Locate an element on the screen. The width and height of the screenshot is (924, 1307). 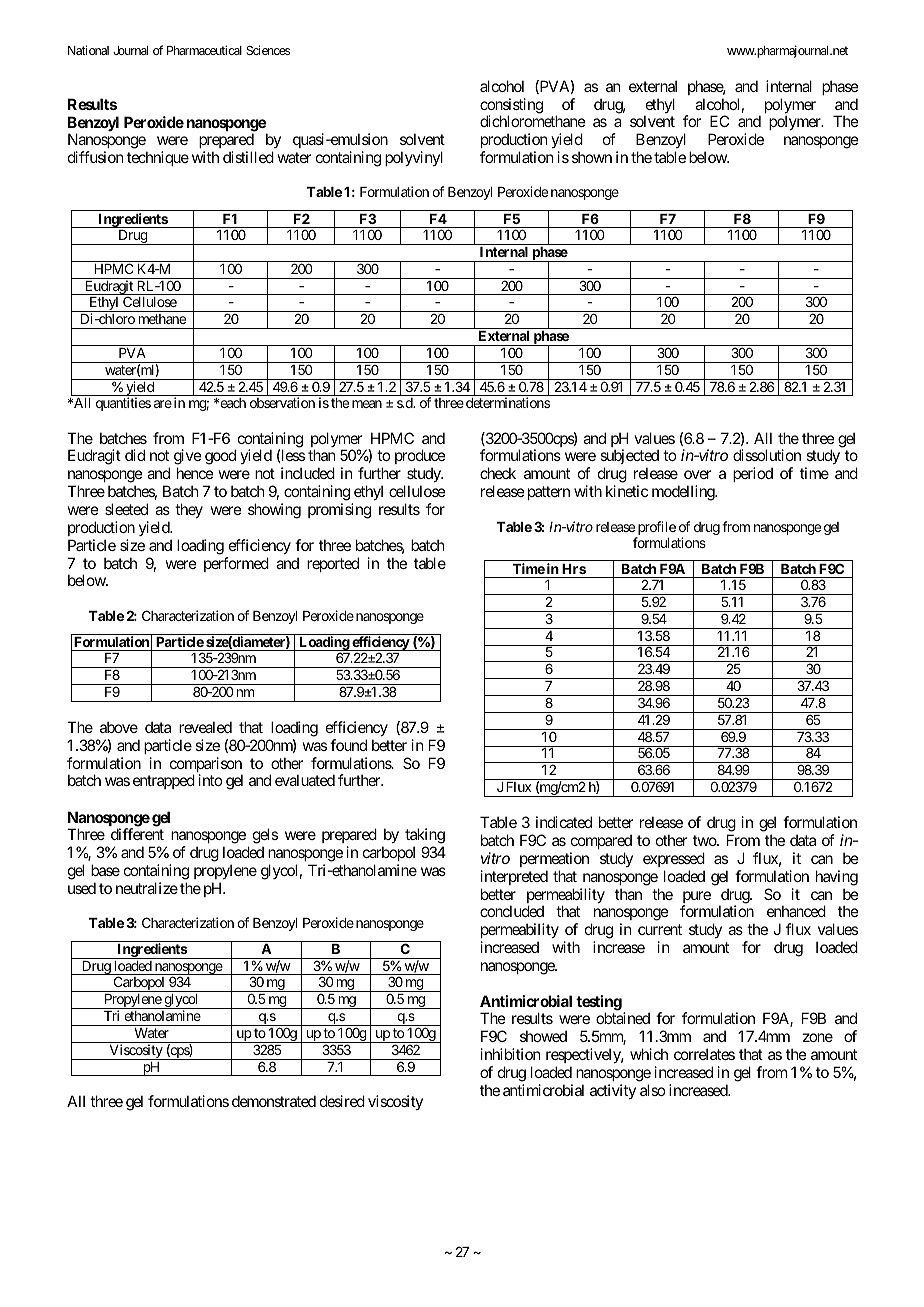
polyvinyl is located at coordinates (414, 158).
